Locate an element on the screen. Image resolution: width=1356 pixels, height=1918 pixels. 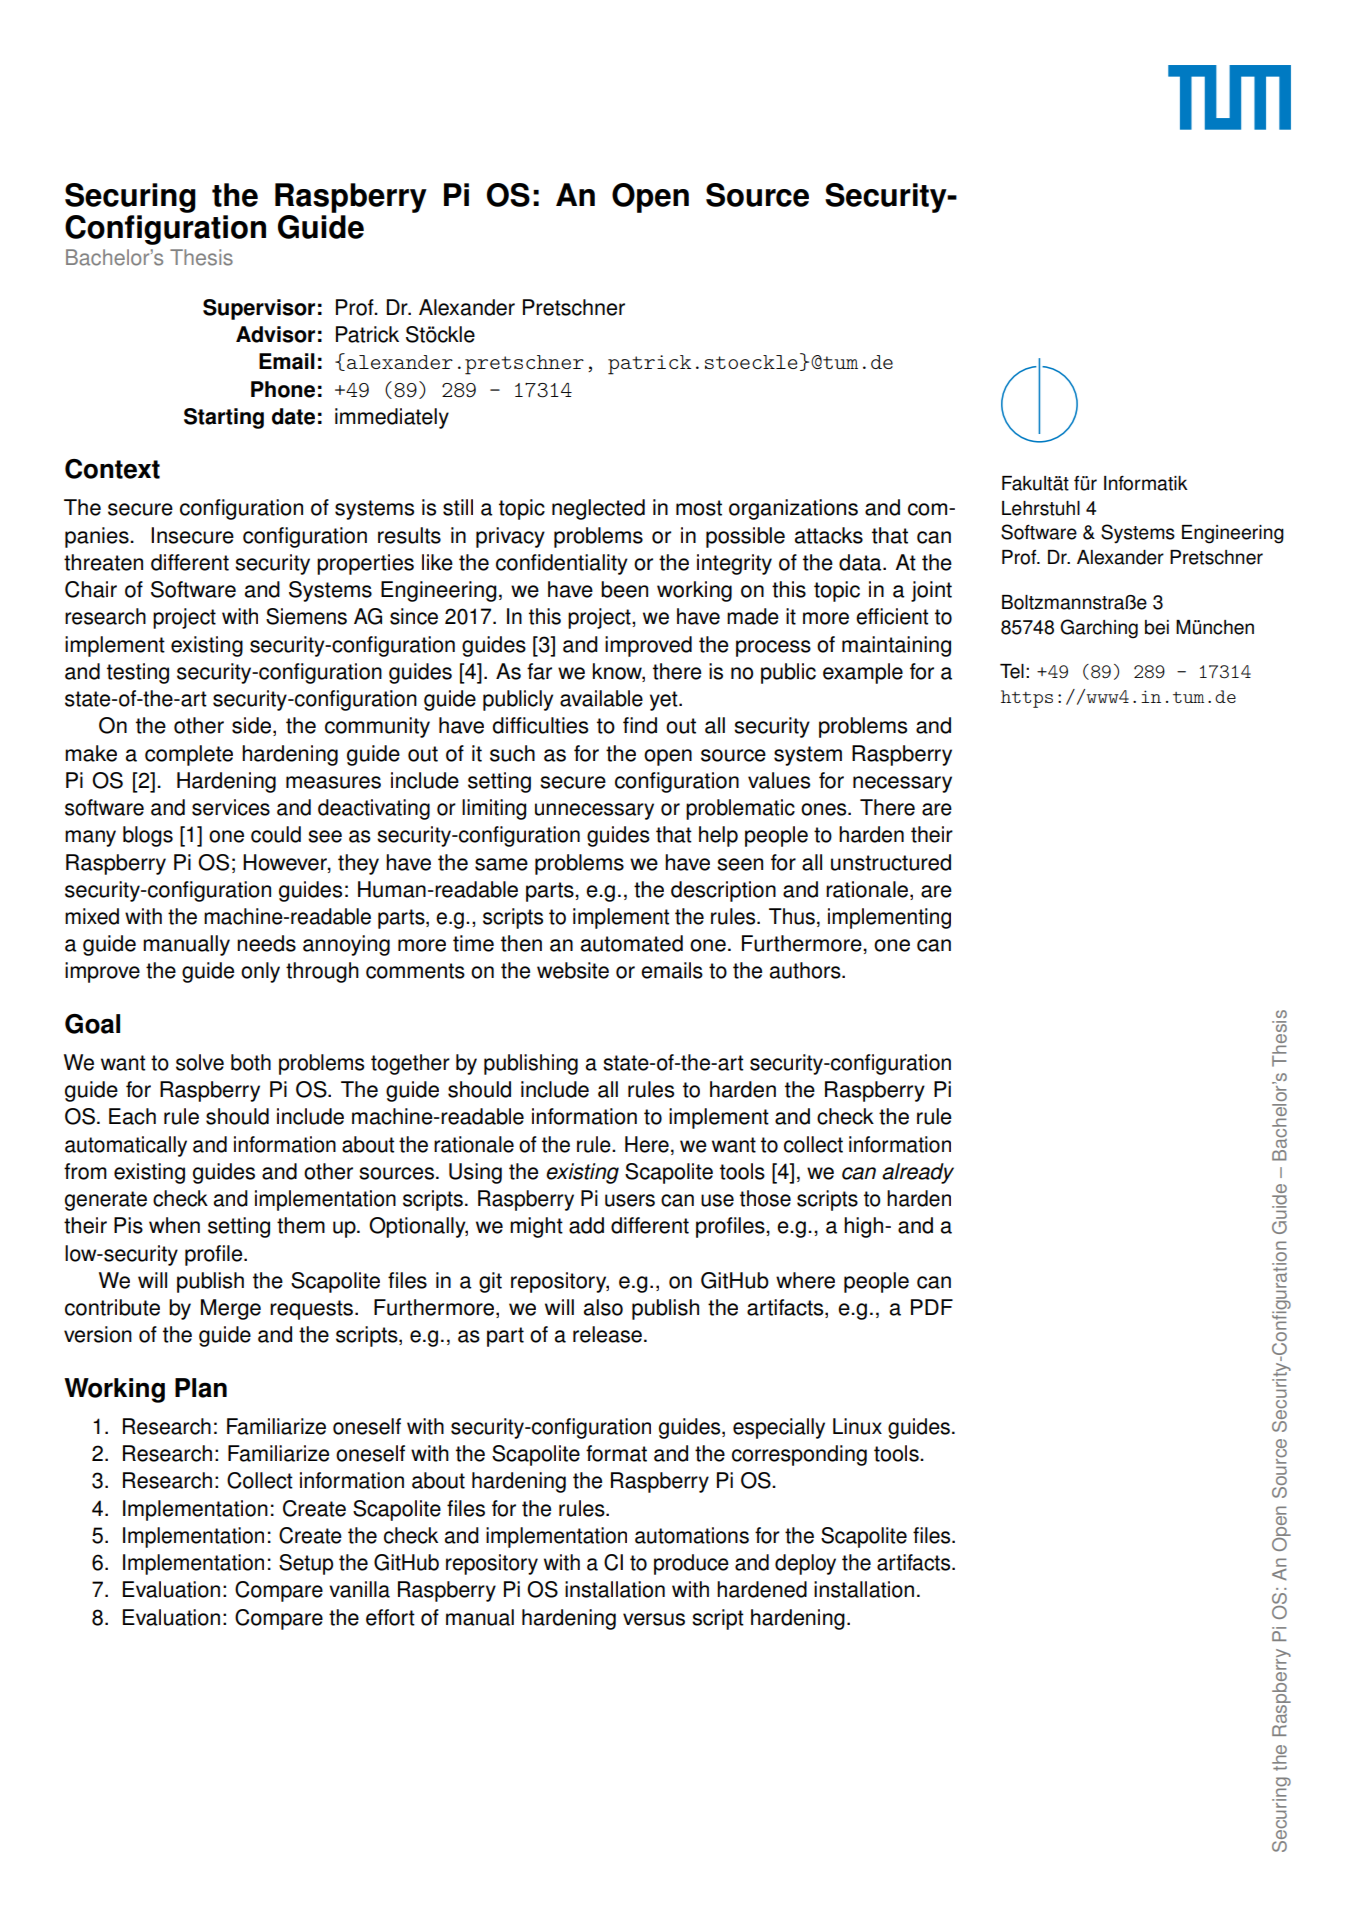
Siemens is located at coordinates (306, 616).
